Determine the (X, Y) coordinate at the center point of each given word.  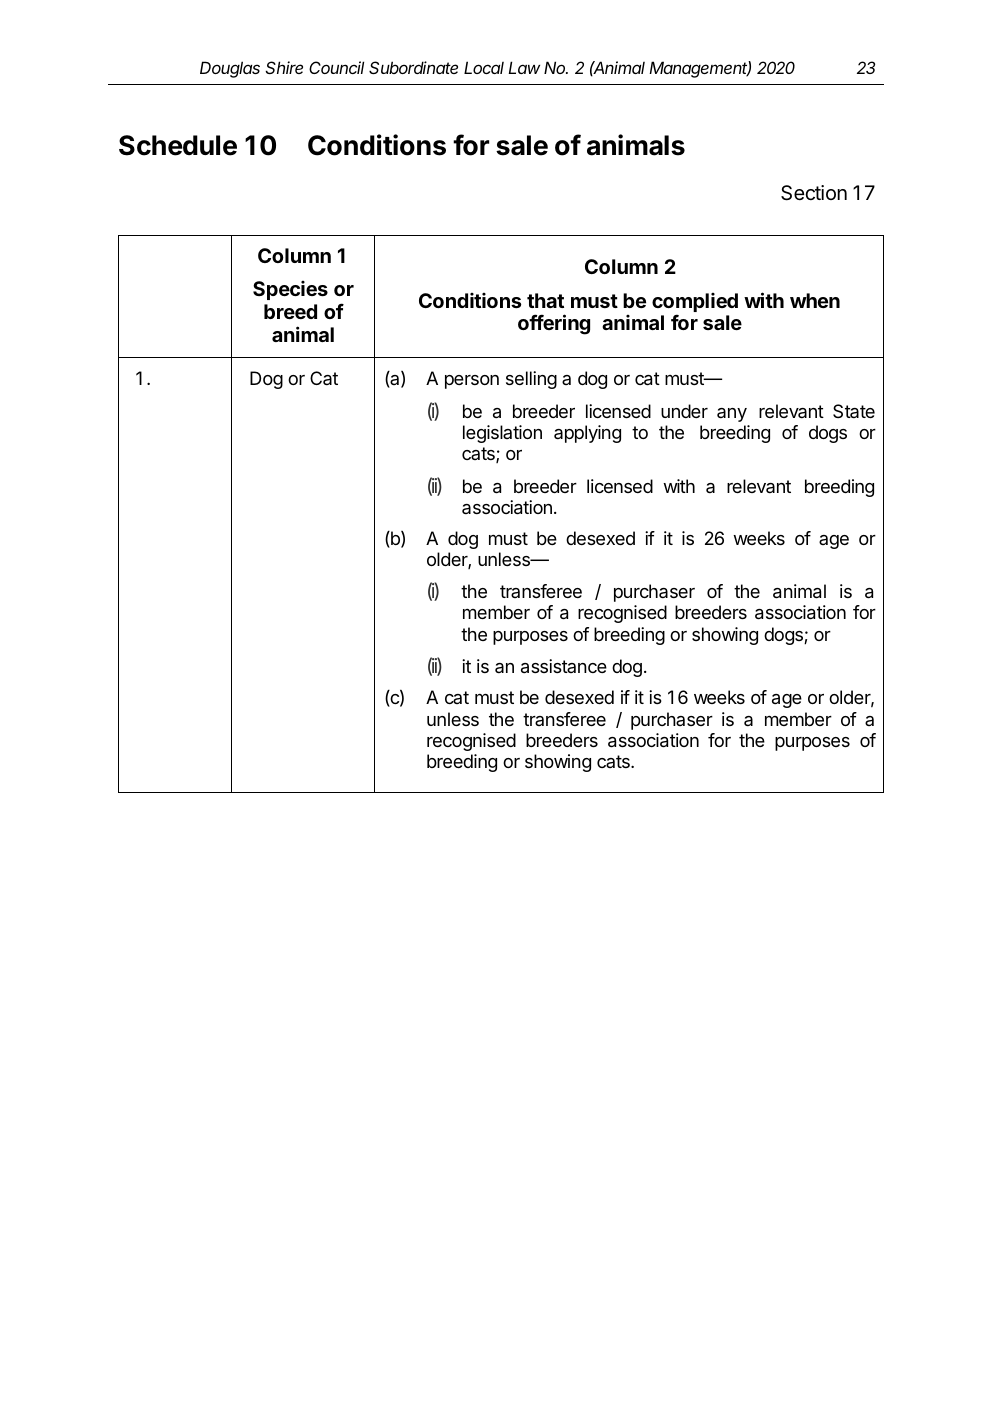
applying (587, 434)
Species (290, 290)
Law (524, 67)
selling (531, 380)
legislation (502, 434)
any (732, 415)
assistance (564, 666)
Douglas (230, 69)
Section (814, 193)
